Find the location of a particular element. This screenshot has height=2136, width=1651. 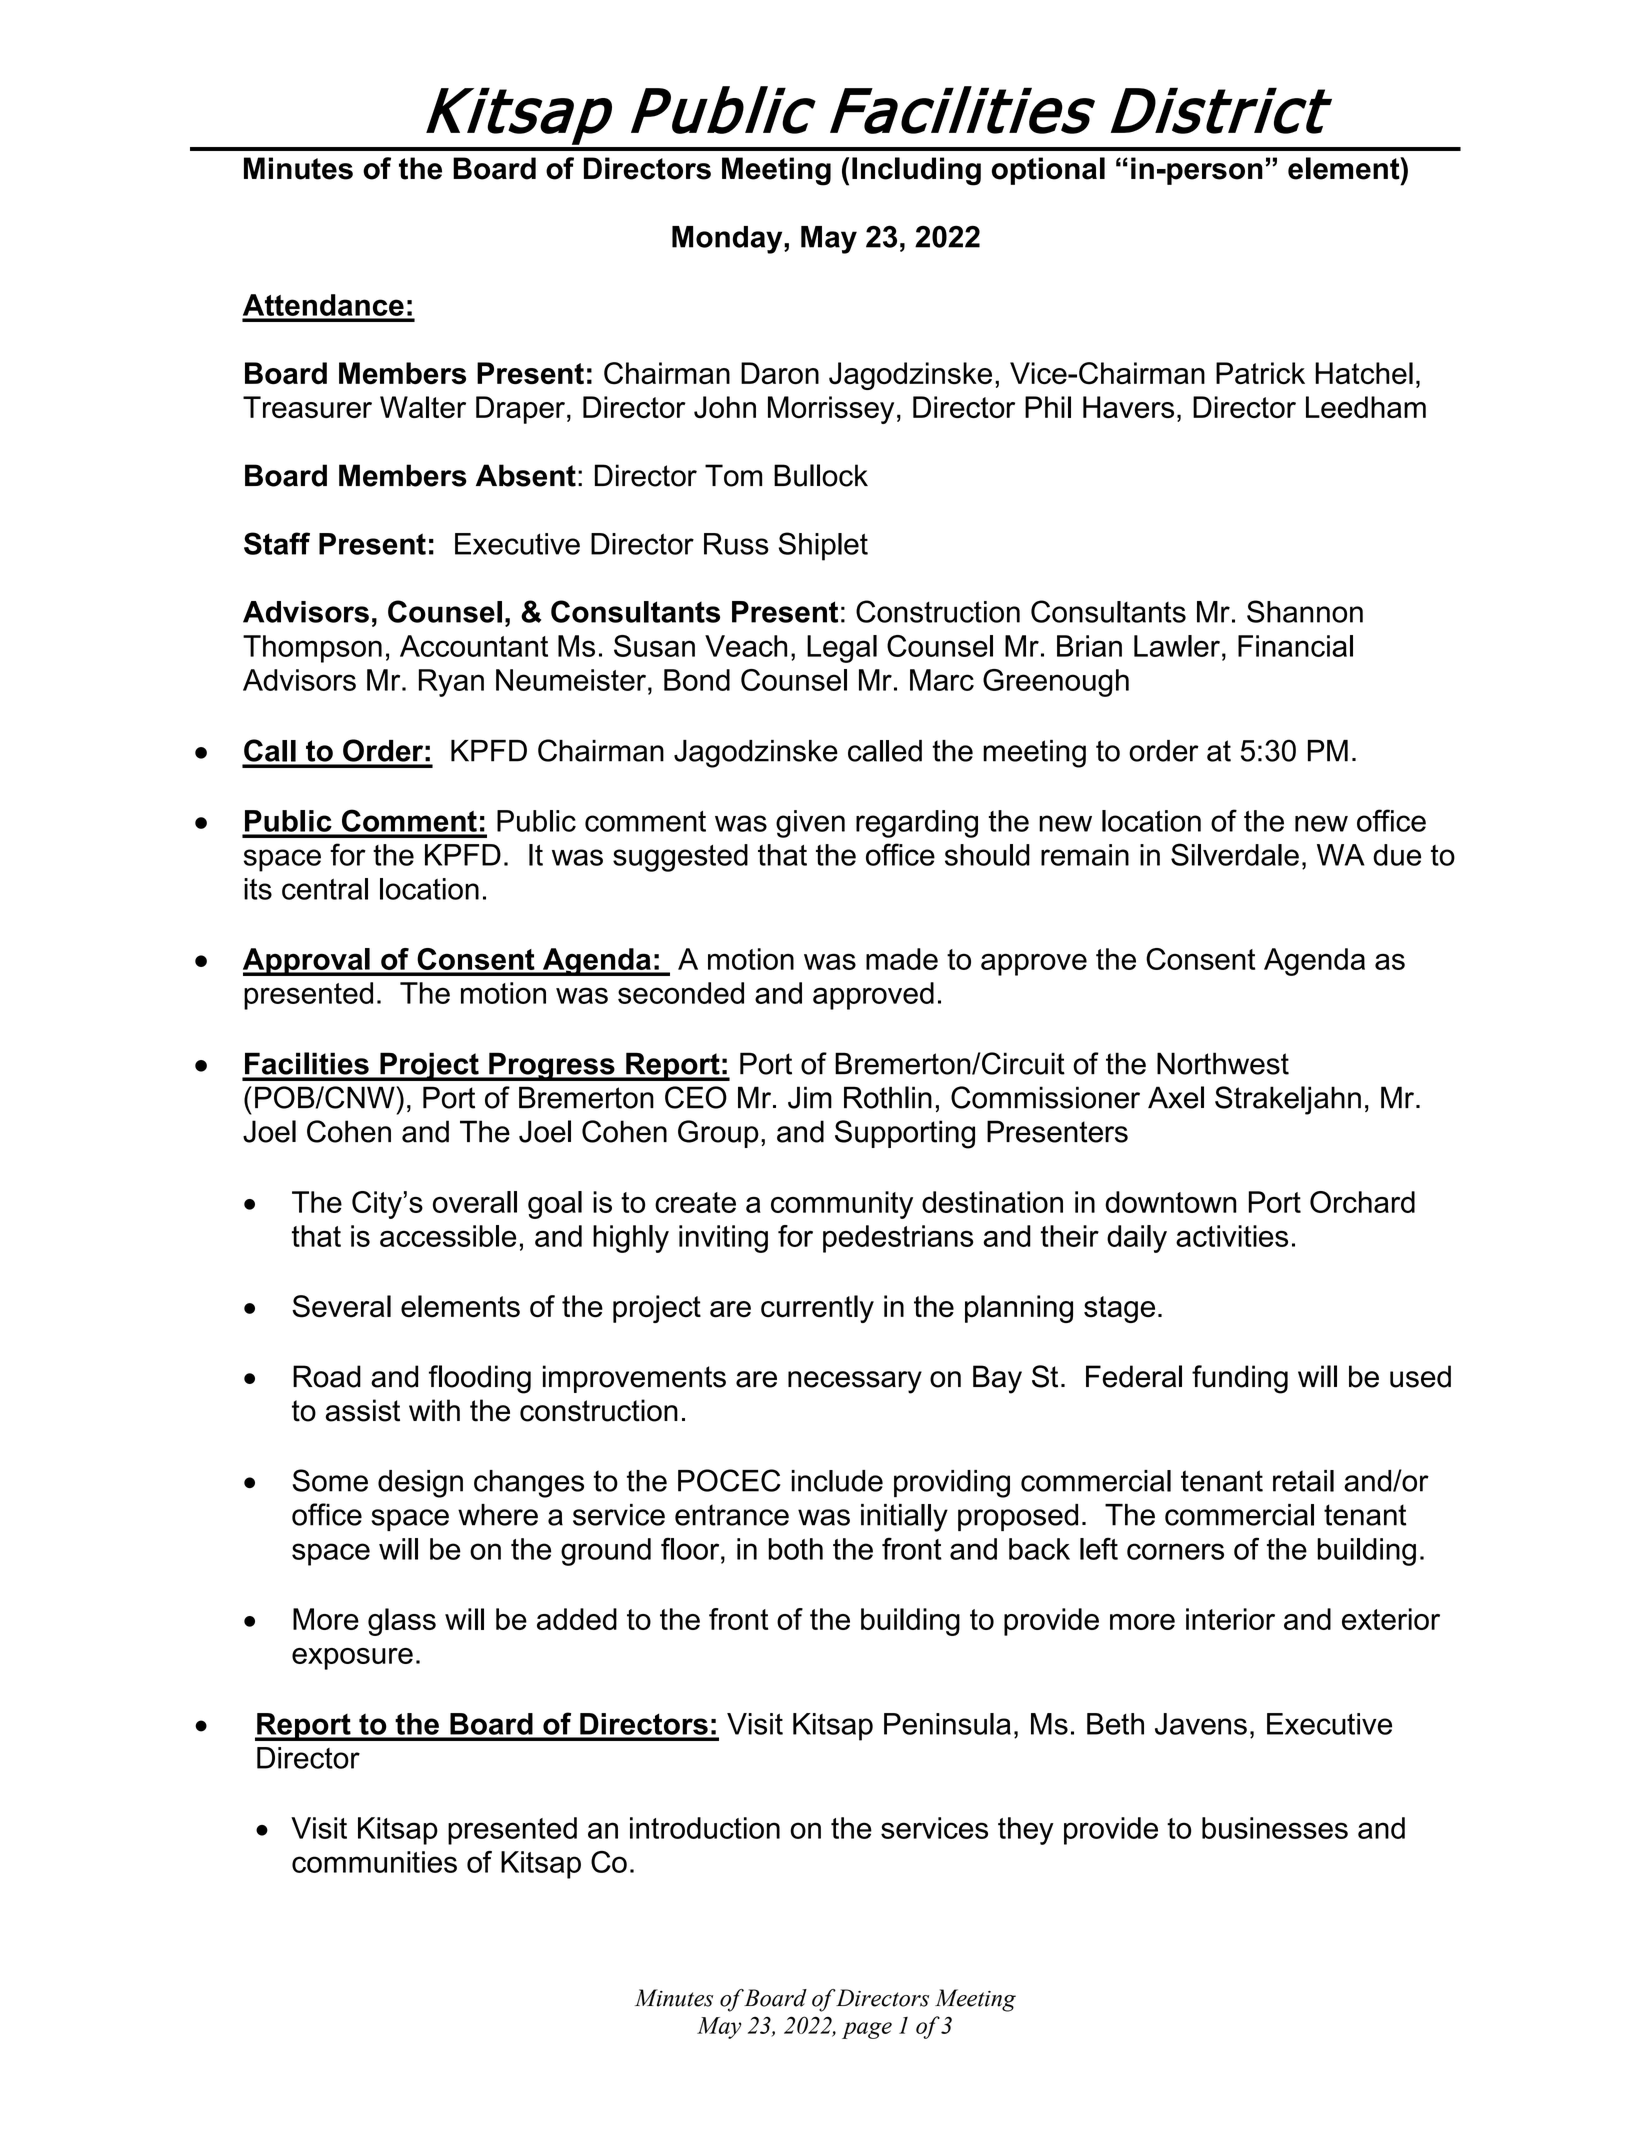

Northwest is located at coordinates (1223, 1063).
